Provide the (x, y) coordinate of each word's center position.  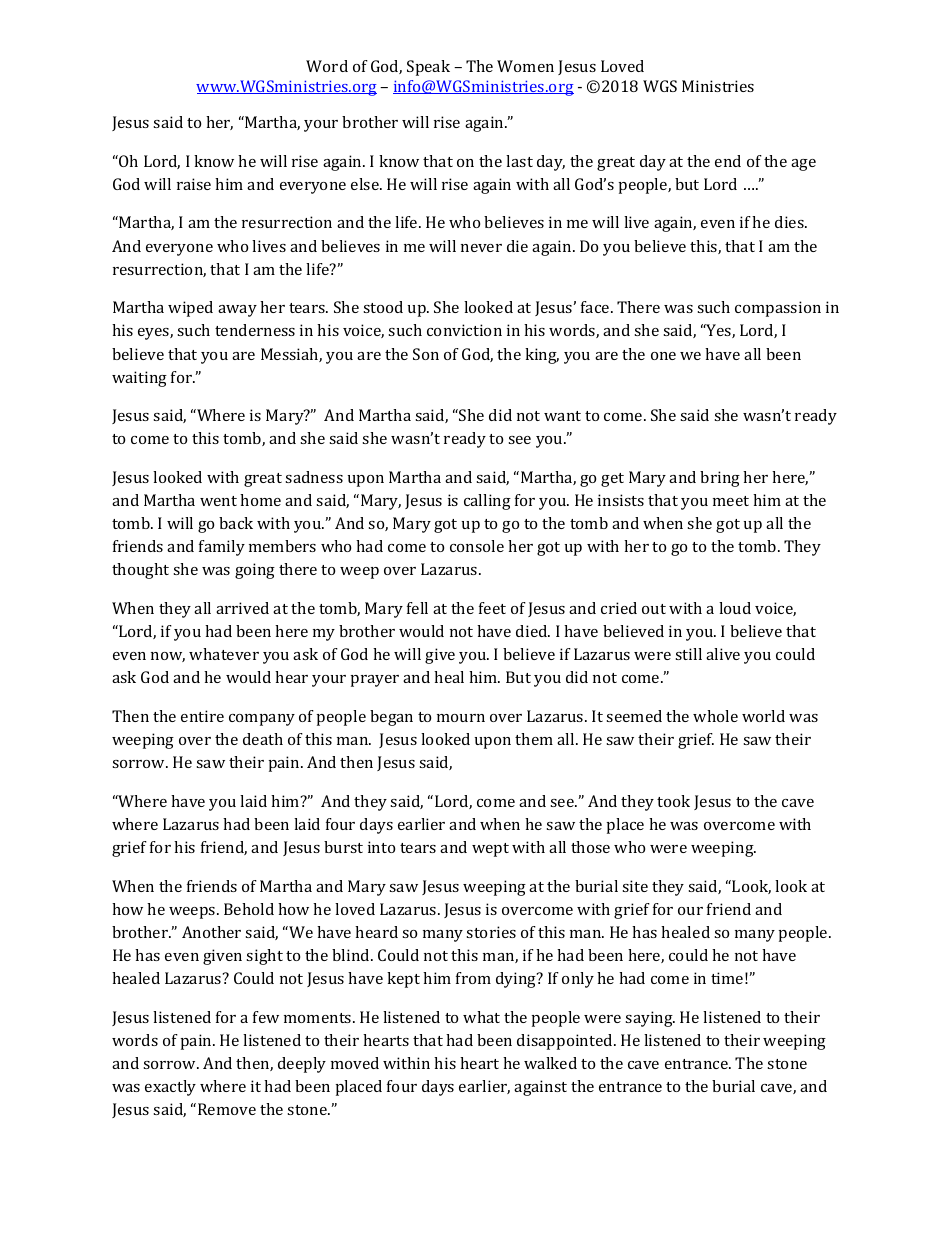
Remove (227, 1109)
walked (550, 1063)
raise (194, 184)
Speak (428, 68)
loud (735, 608)
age (803, 165)
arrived (242, 608)
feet (492, 608)
